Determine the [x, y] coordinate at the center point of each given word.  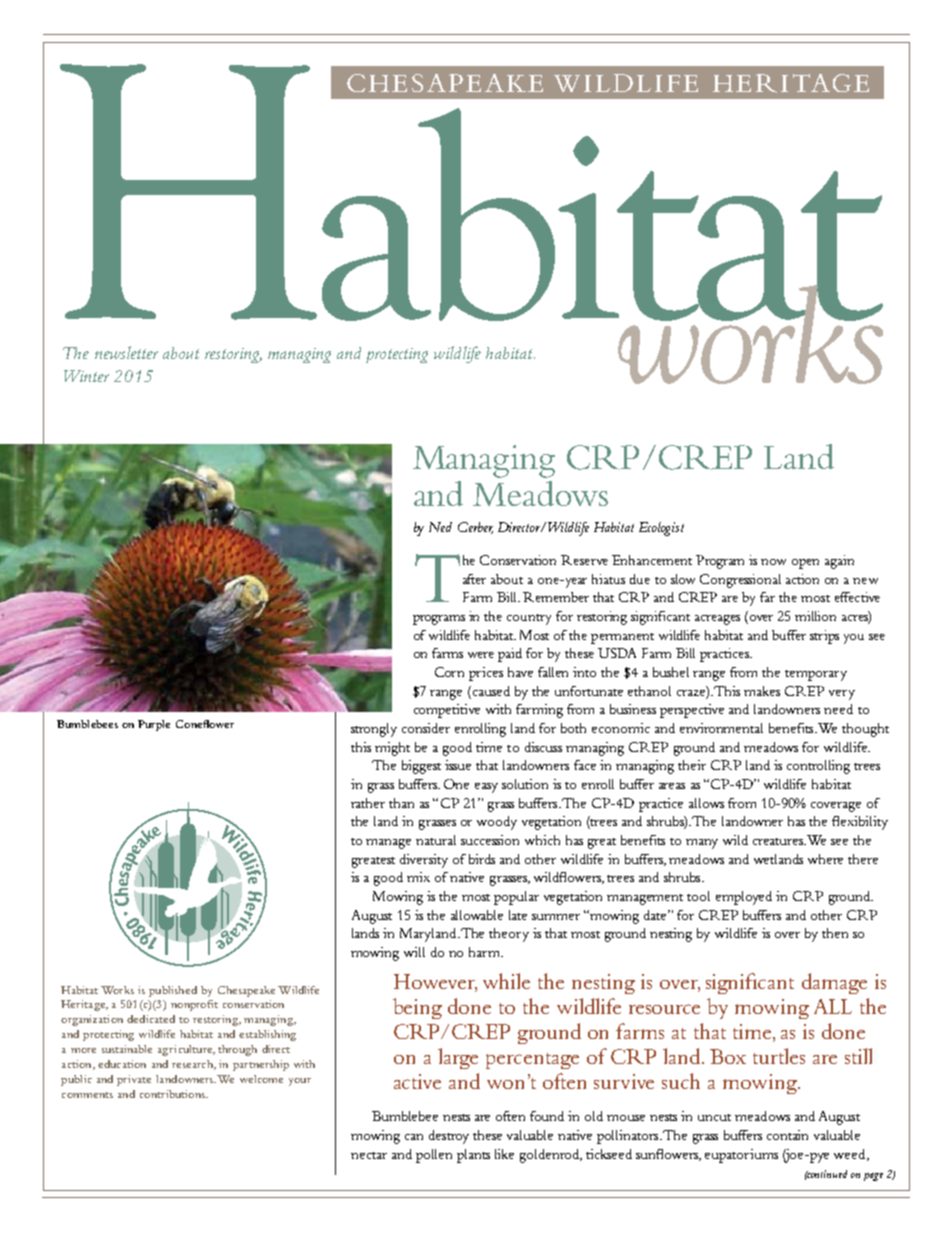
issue [458, 765]
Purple [154, 725]
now [773, 562]
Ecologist [661, 529]
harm [486, 952]
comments [87, 1095]
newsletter [126, 352]
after [474, 579]
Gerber [475, 528]
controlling [818, 767]
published [173, 991]
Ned [440, 527]
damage [834, 983]
